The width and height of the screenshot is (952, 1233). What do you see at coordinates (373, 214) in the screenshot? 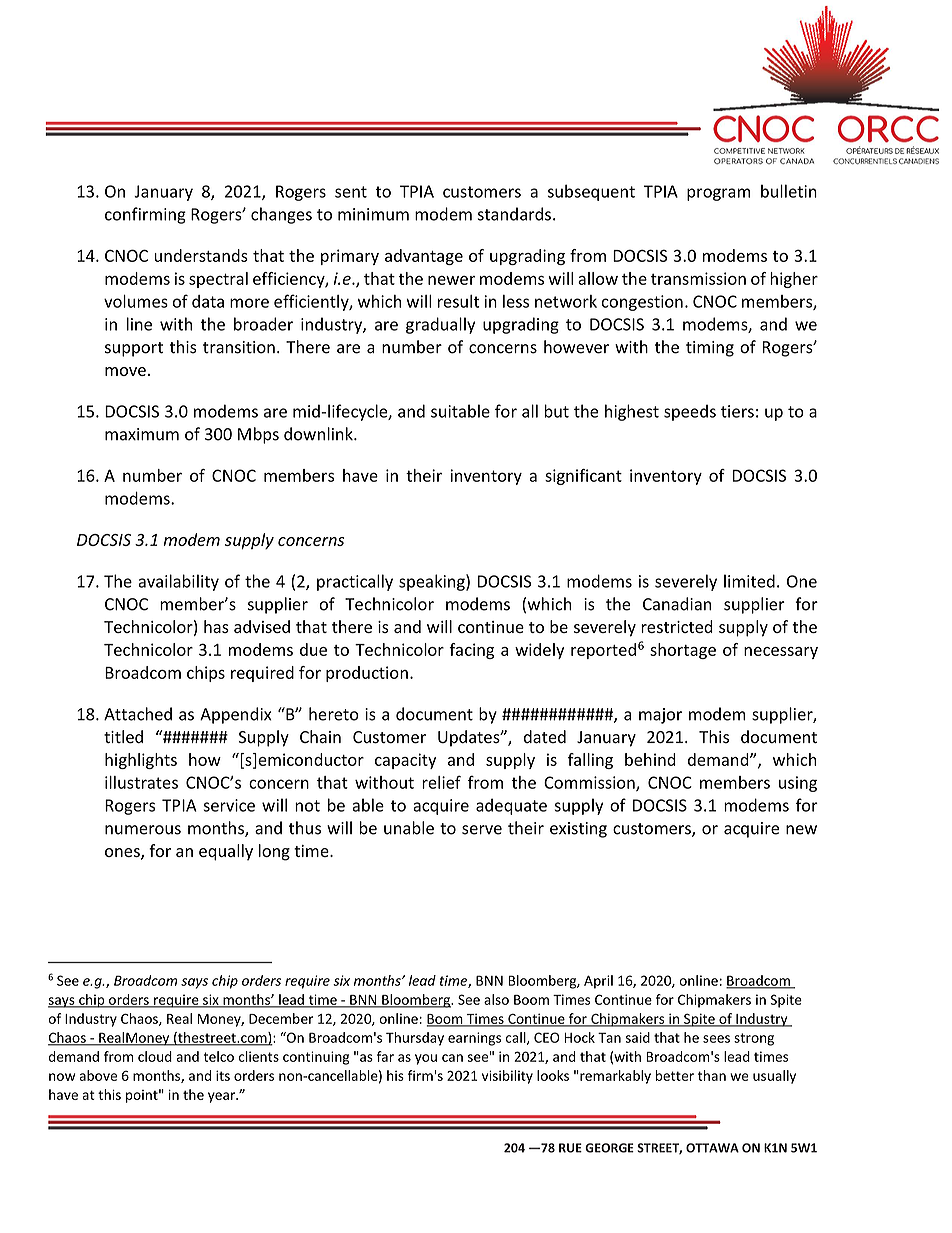
I see `minimum` at bounding box center [373, 214].
